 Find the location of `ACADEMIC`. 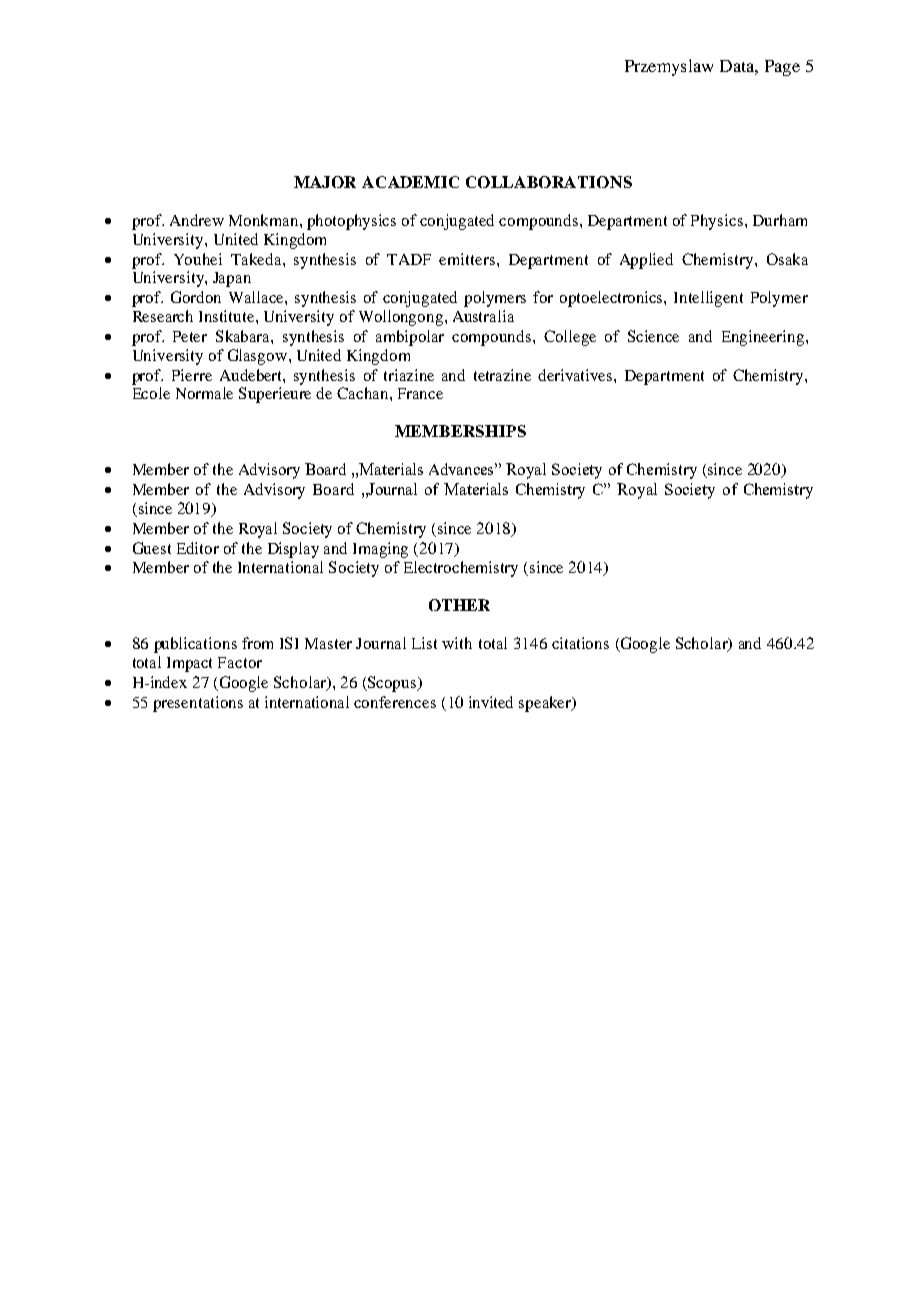

ACADEMIC is located at coordinates (410, 182).
